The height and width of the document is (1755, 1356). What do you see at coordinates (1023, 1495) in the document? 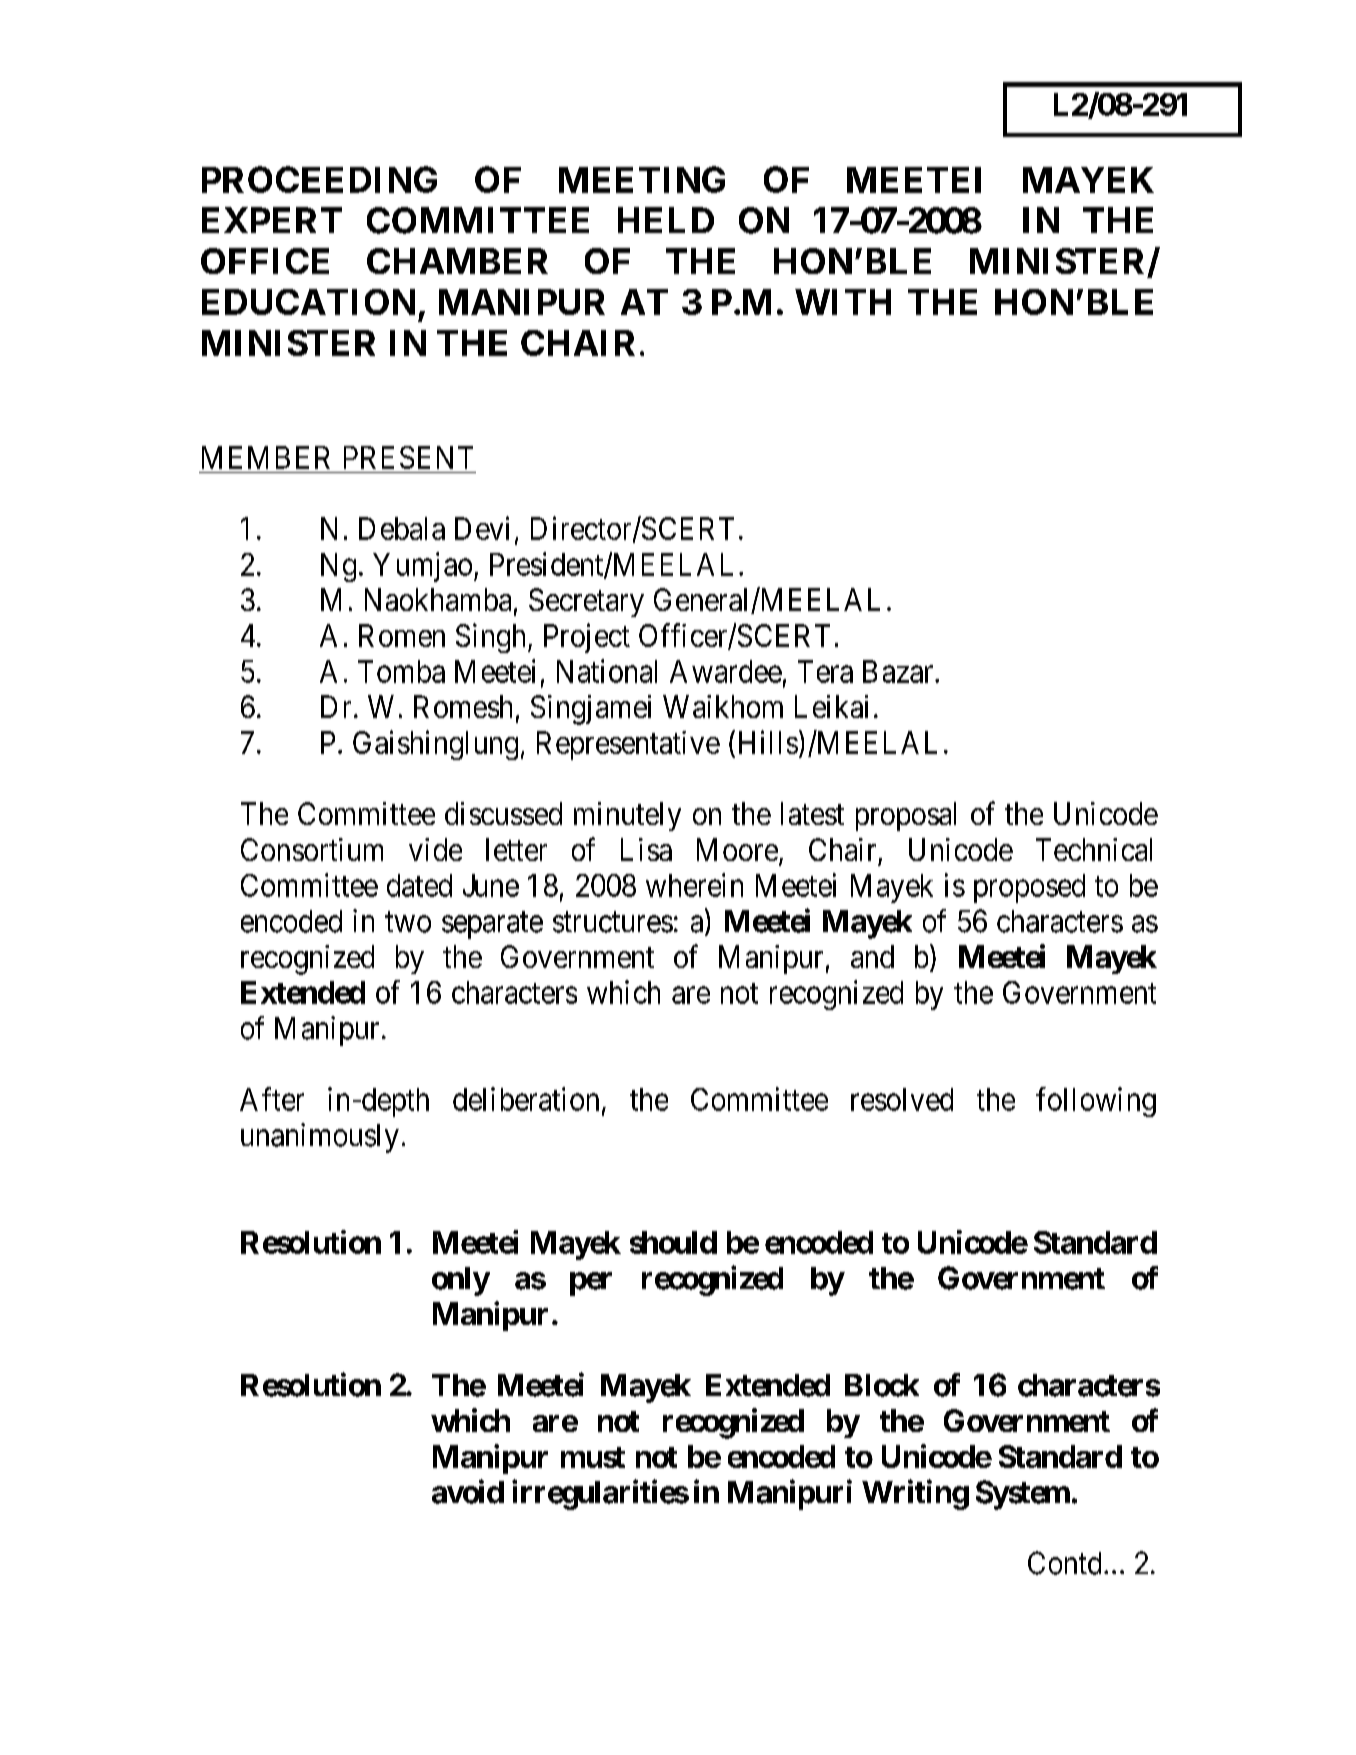
I see `System` at bounding box center [1023, 1495].
